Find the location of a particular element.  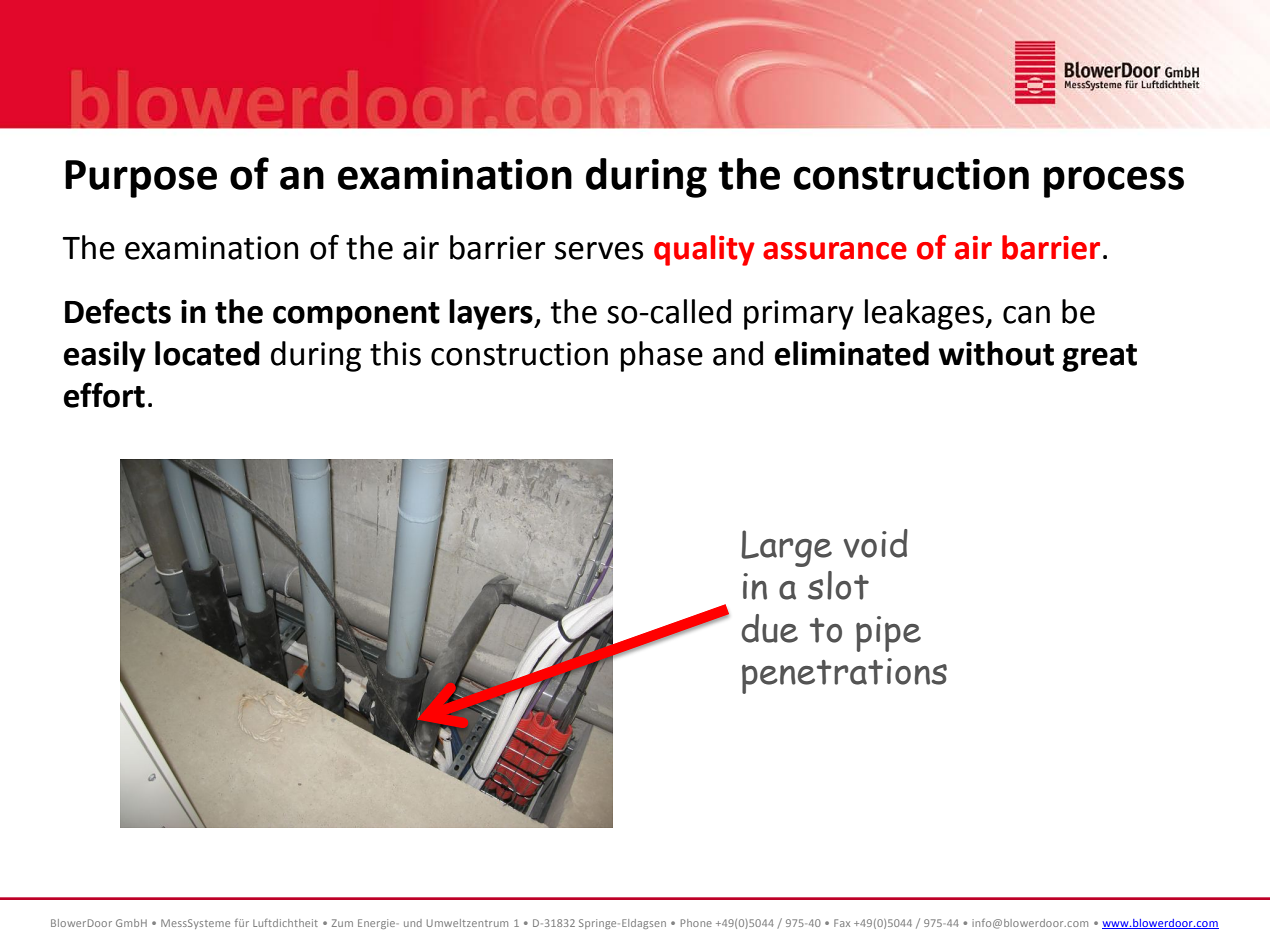

Large is located at coordinates (786, 548).
